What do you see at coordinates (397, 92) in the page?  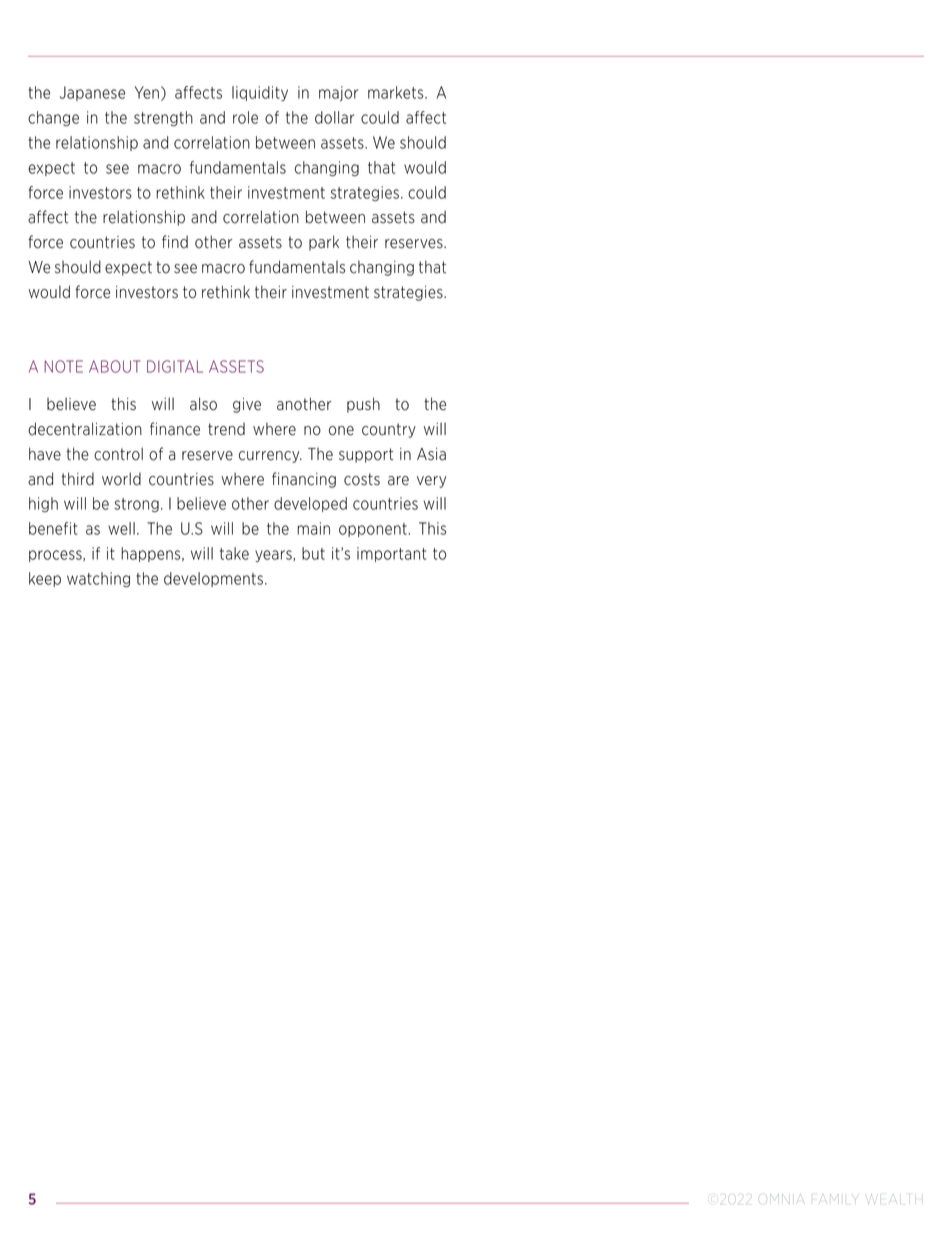 I see `markets` at bounding box center [397, 92].
